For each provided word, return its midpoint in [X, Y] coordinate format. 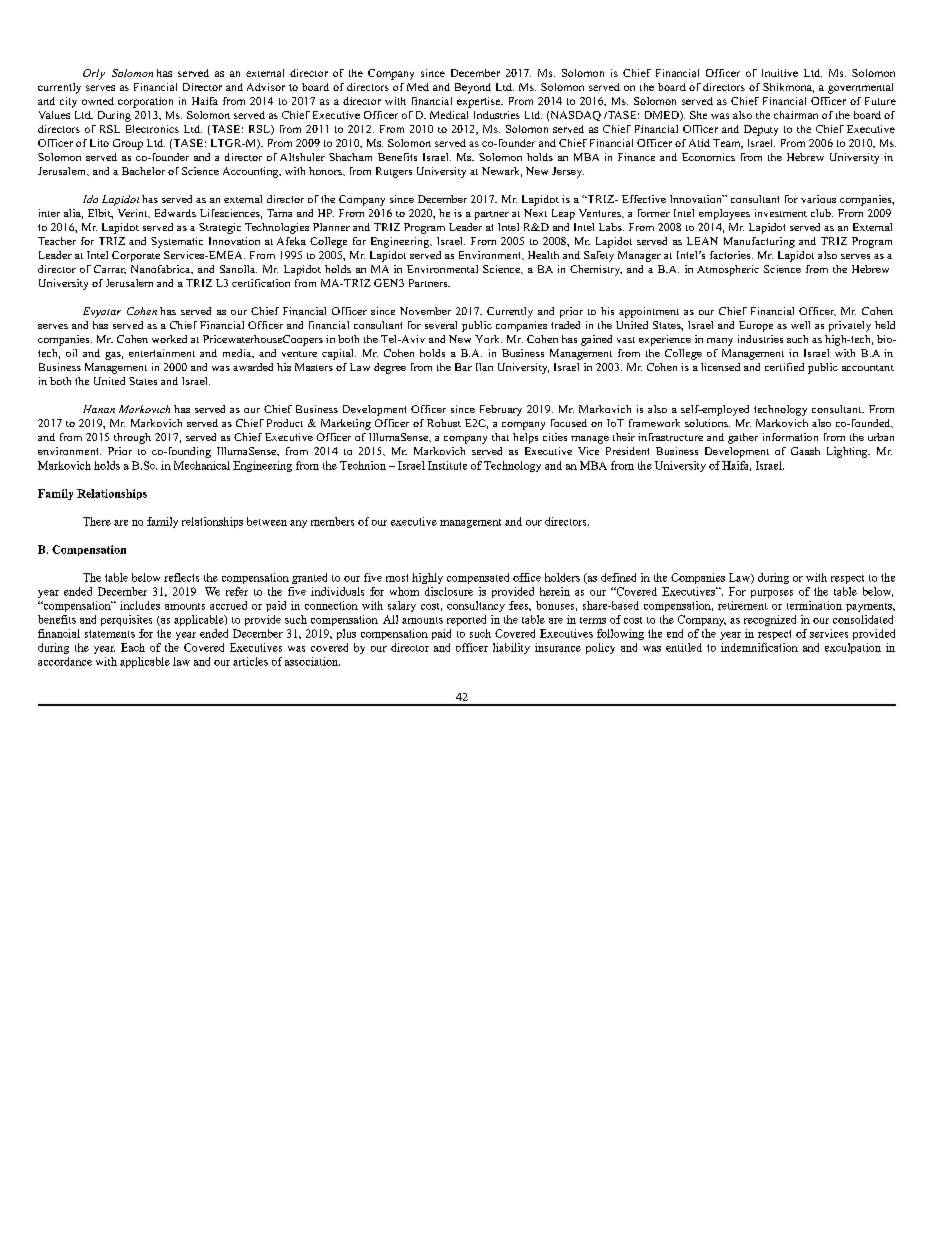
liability [511, 648]
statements [110, 634]
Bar [463, 367]
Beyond [473, 88]
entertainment [162, 353]
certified [784, 367]
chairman [796, 115]
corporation [145, 102]
